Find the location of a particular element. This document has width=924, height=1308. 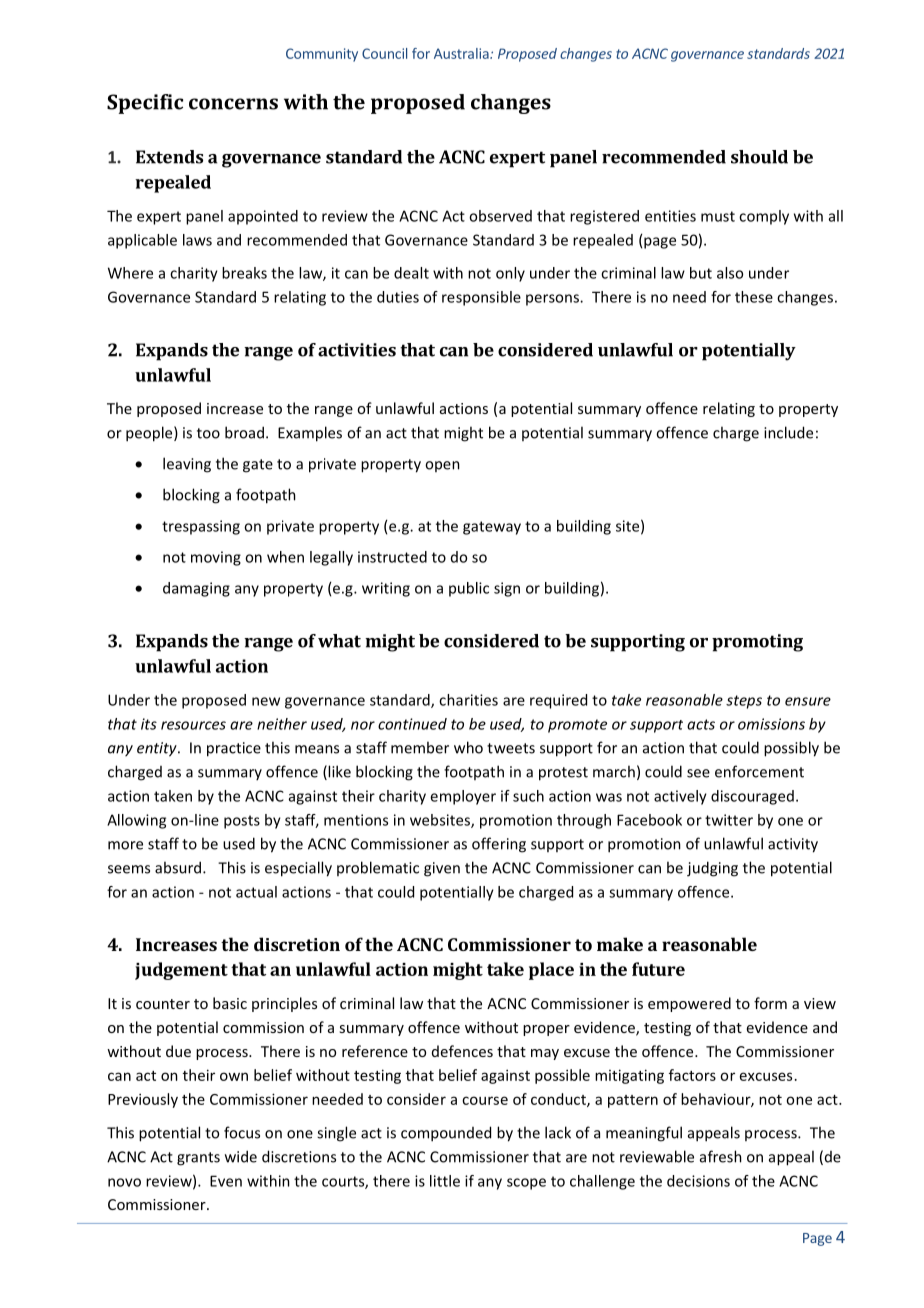

Australia is located at coordinates (462, 53).
